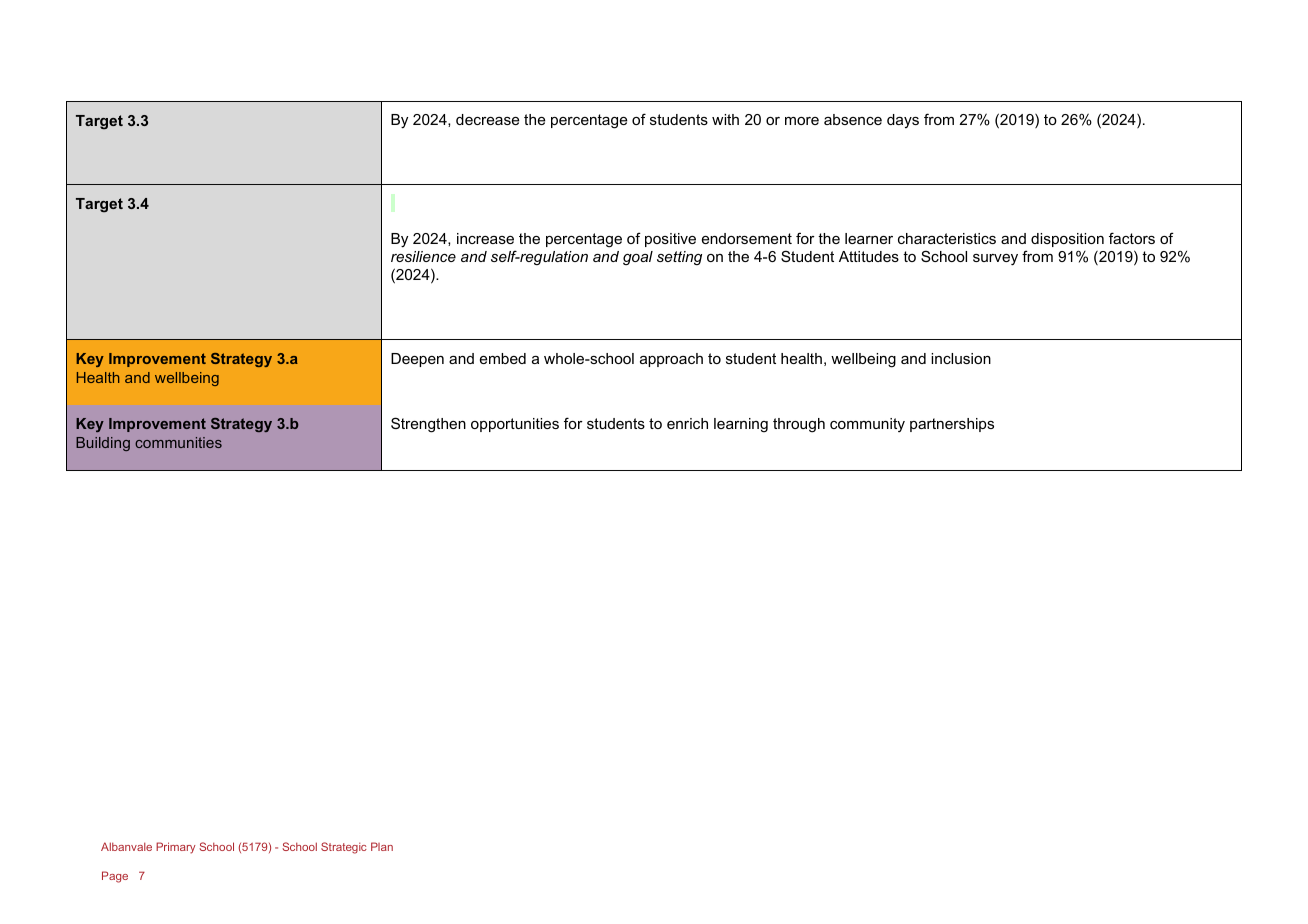 This screenshot has height=924, width=1308. What do you see at coordinates (952, 425) in the screenshot?
I see `partnerships` at bounding box center [952, 425].
